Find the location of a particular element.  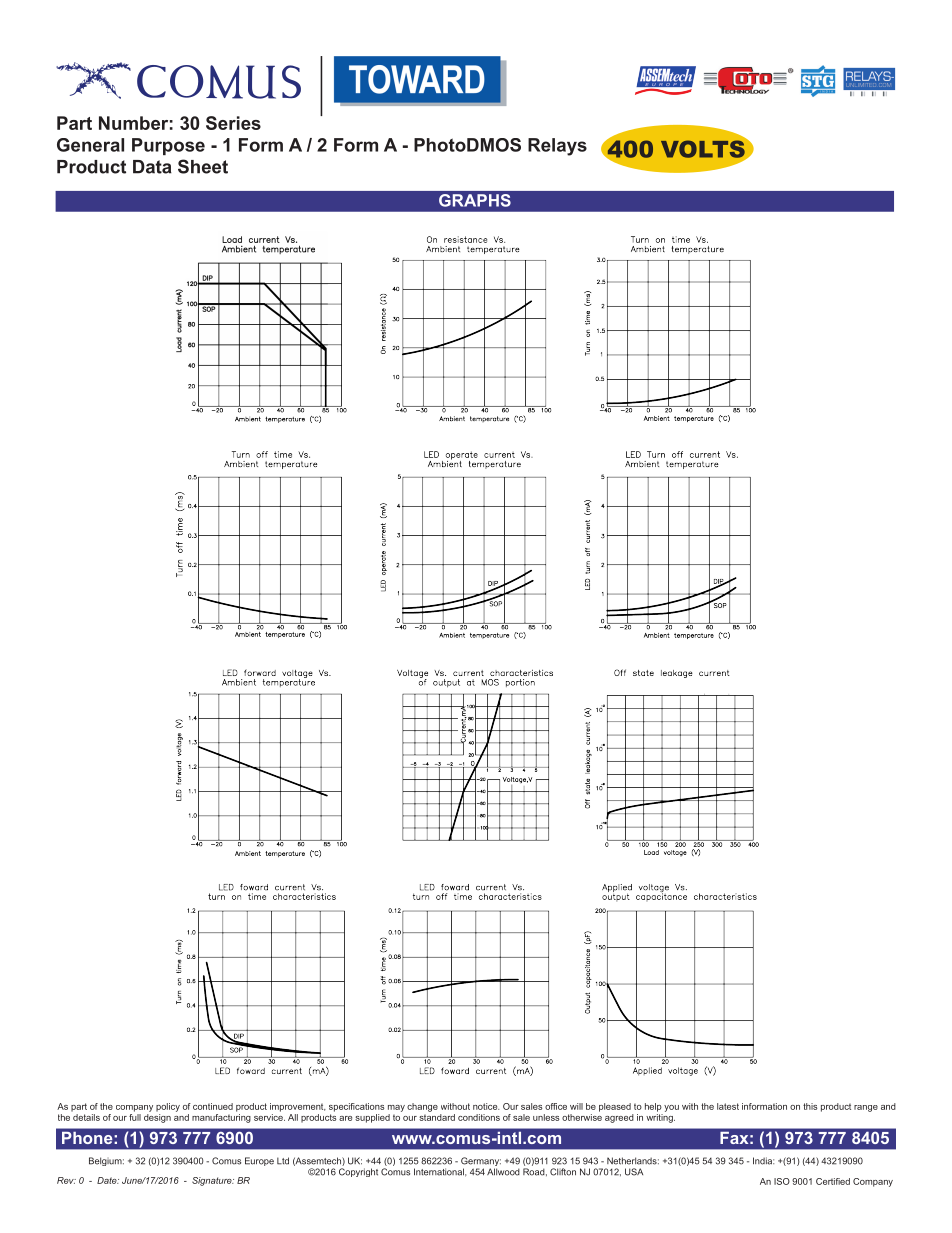

GRAPHS is located at coordinates (475, 200).
